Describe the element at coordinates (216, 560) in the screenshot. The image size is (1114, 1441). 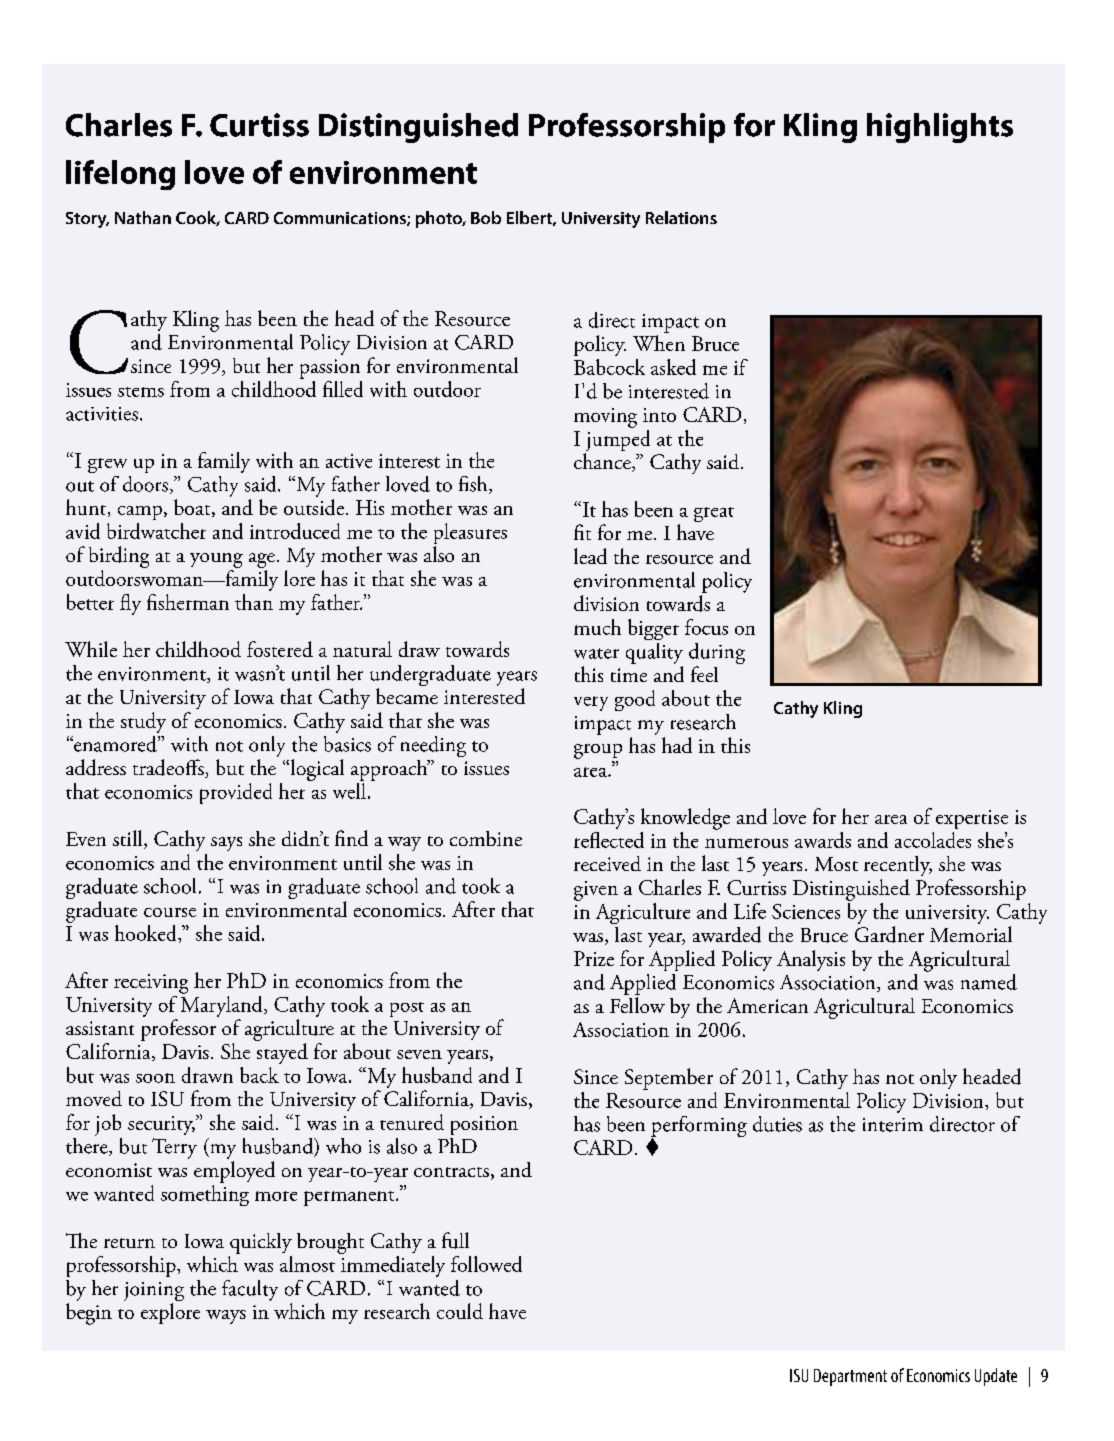
I see `young` at that location.
